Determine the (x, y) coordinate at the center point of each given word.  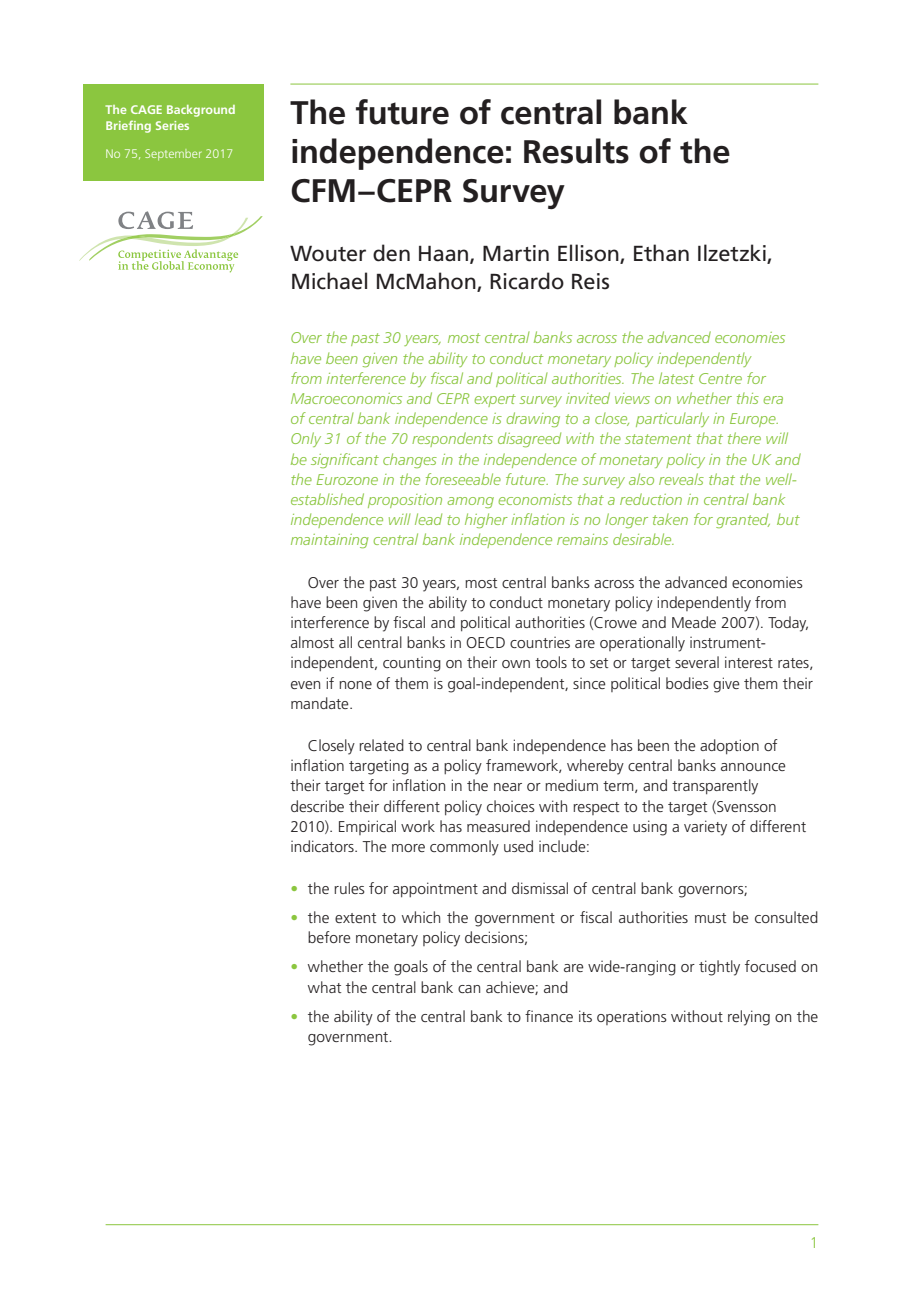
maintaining (330, 541)
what (324, 987)
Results (576, 151)
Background (201, 111)
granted (743, 520)
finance (549, 1016)
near (508, 787)
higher (486, 520)
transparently (715, 787)
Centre (720, 378)
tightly (719, 968)
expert (495, 400)
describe (317, 806)
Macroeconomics (346, 398)
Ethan (661, 253)
